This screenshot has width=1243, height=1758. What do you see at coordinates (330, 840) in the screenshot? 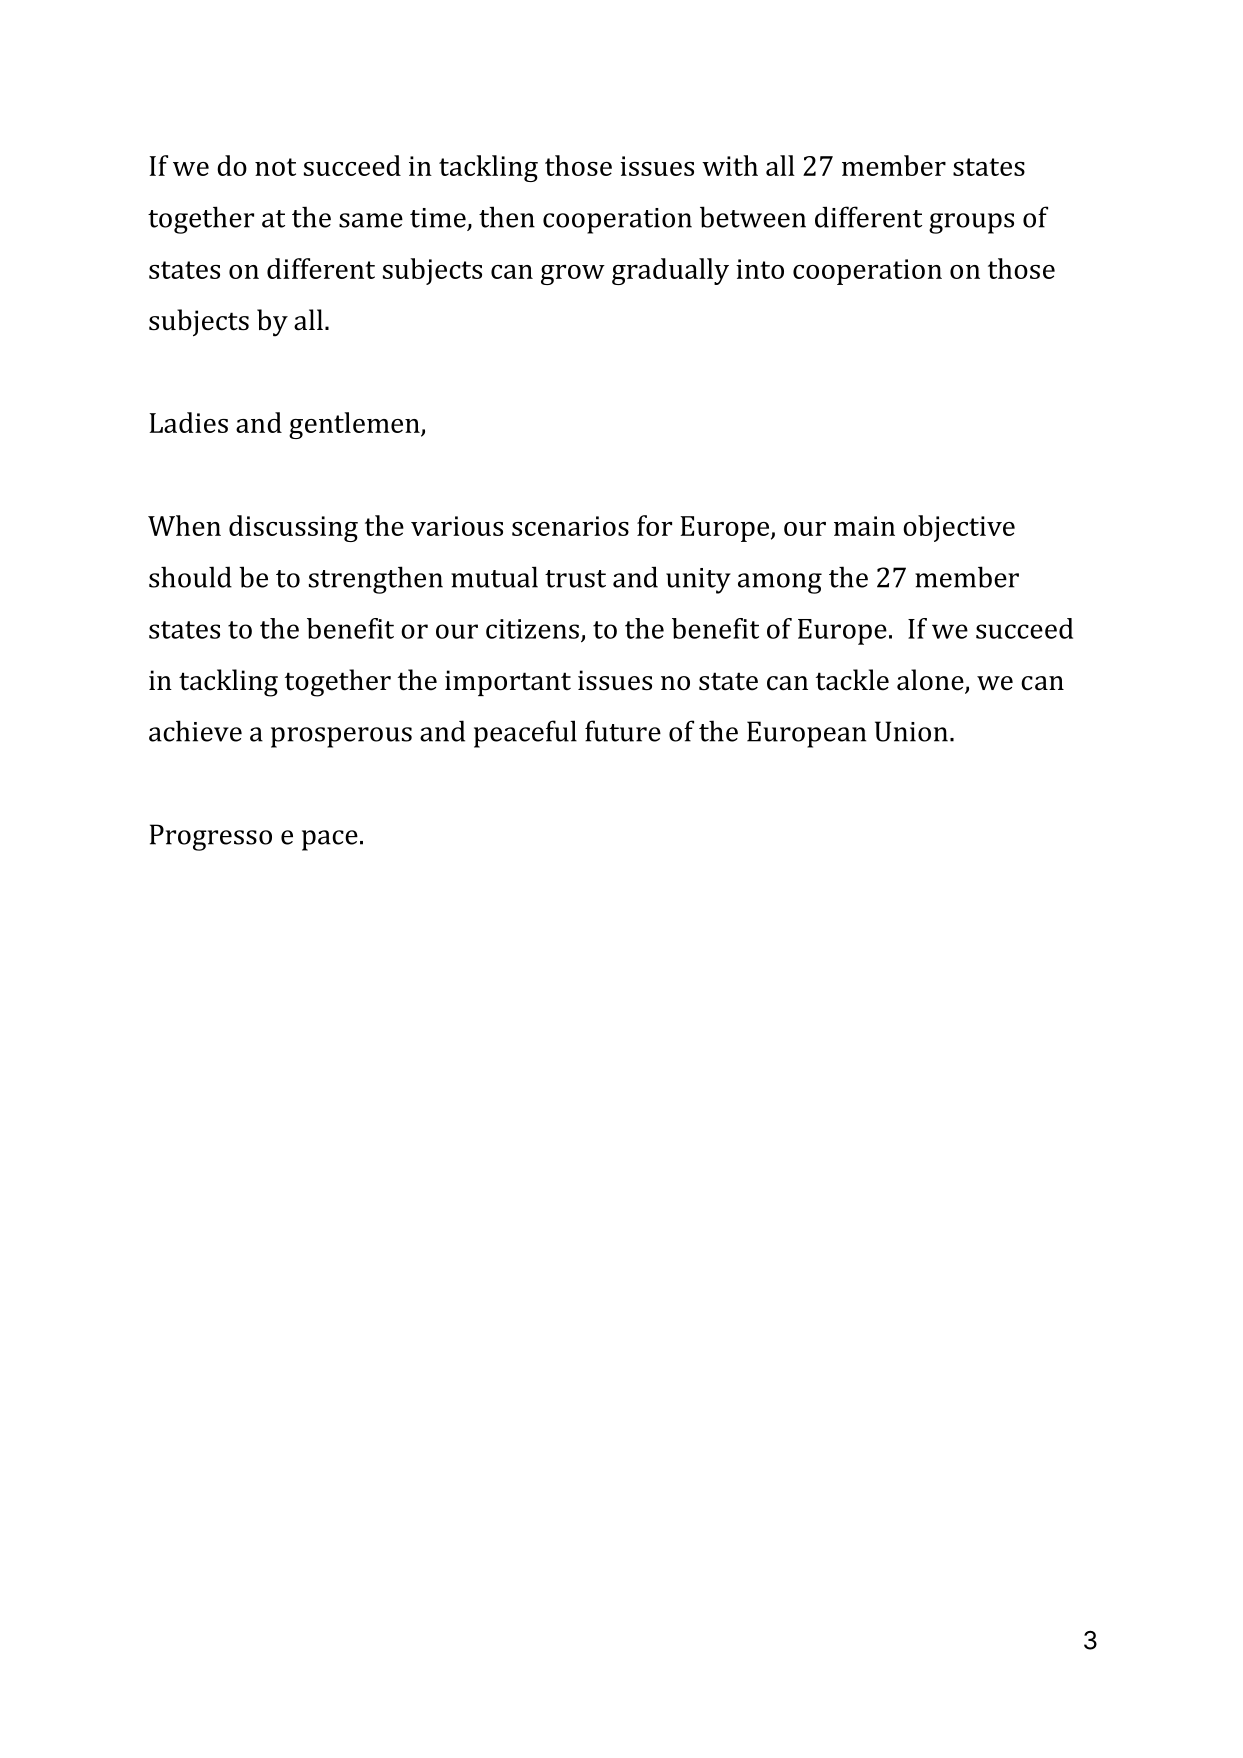
I see `pace` at bounding box center [330, 840].
